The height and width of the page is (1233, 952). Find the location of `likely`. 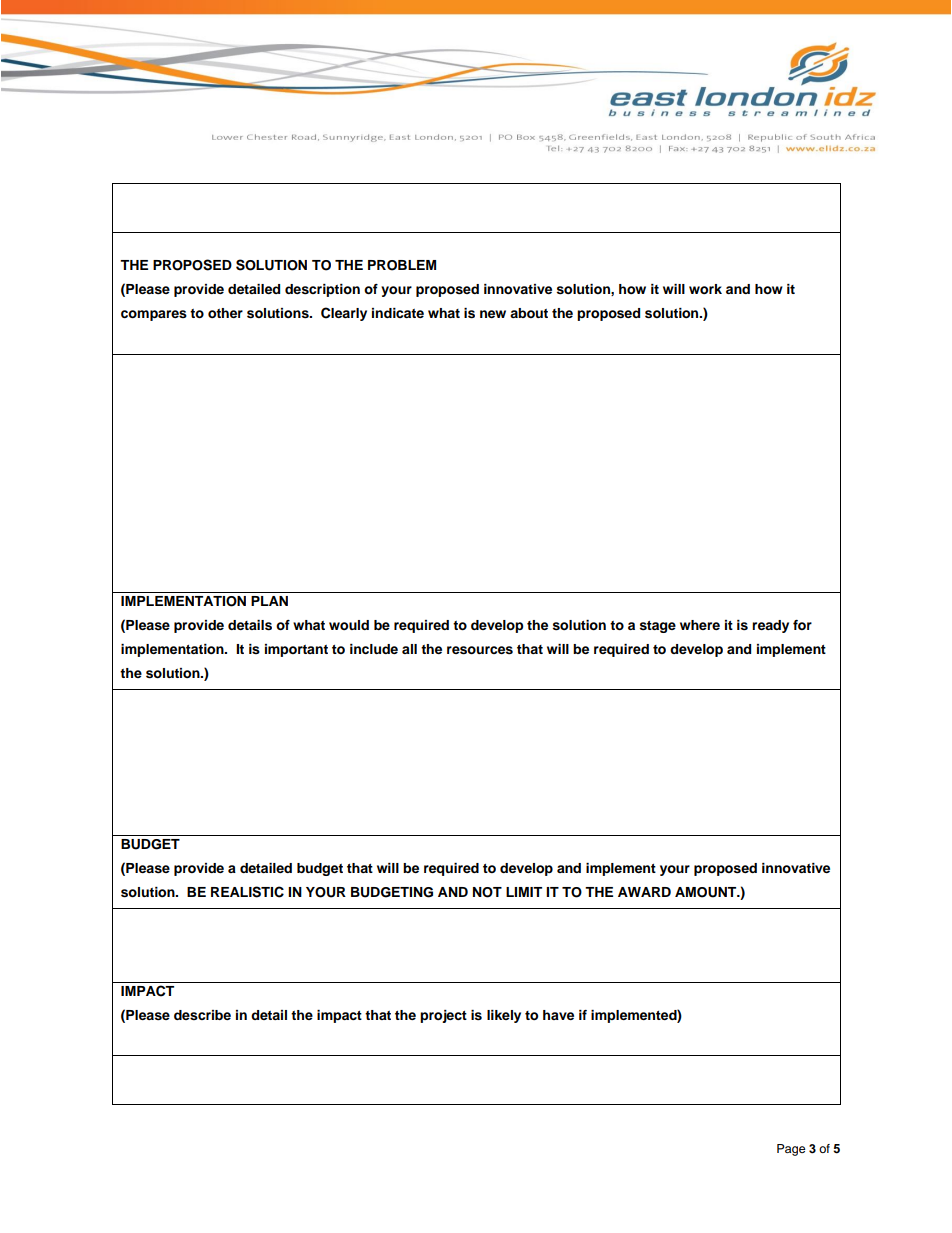

likely is located at coordinates (504, 1016).
